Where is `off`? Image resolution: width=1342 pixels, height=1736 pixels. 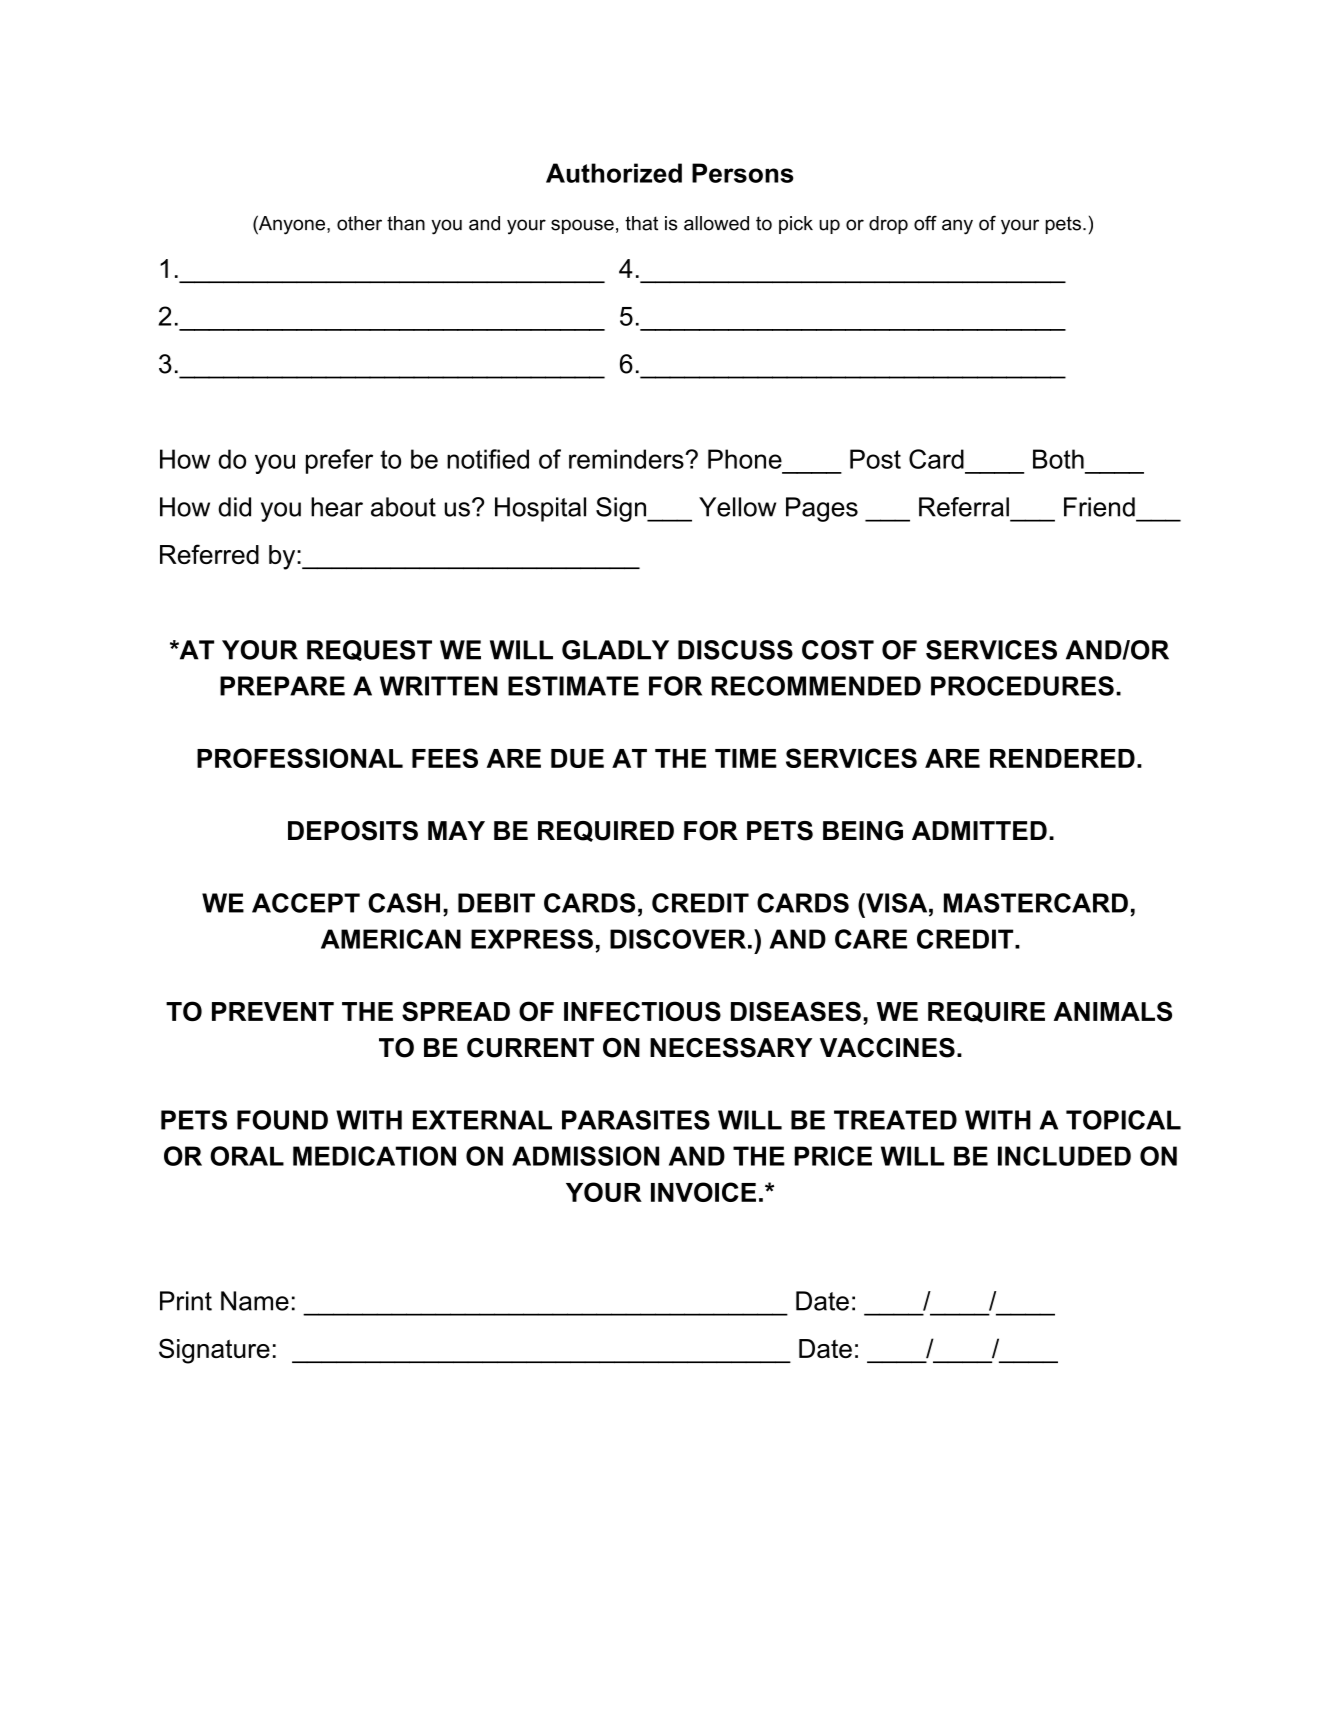
off is located at coordinates (925, 223).
